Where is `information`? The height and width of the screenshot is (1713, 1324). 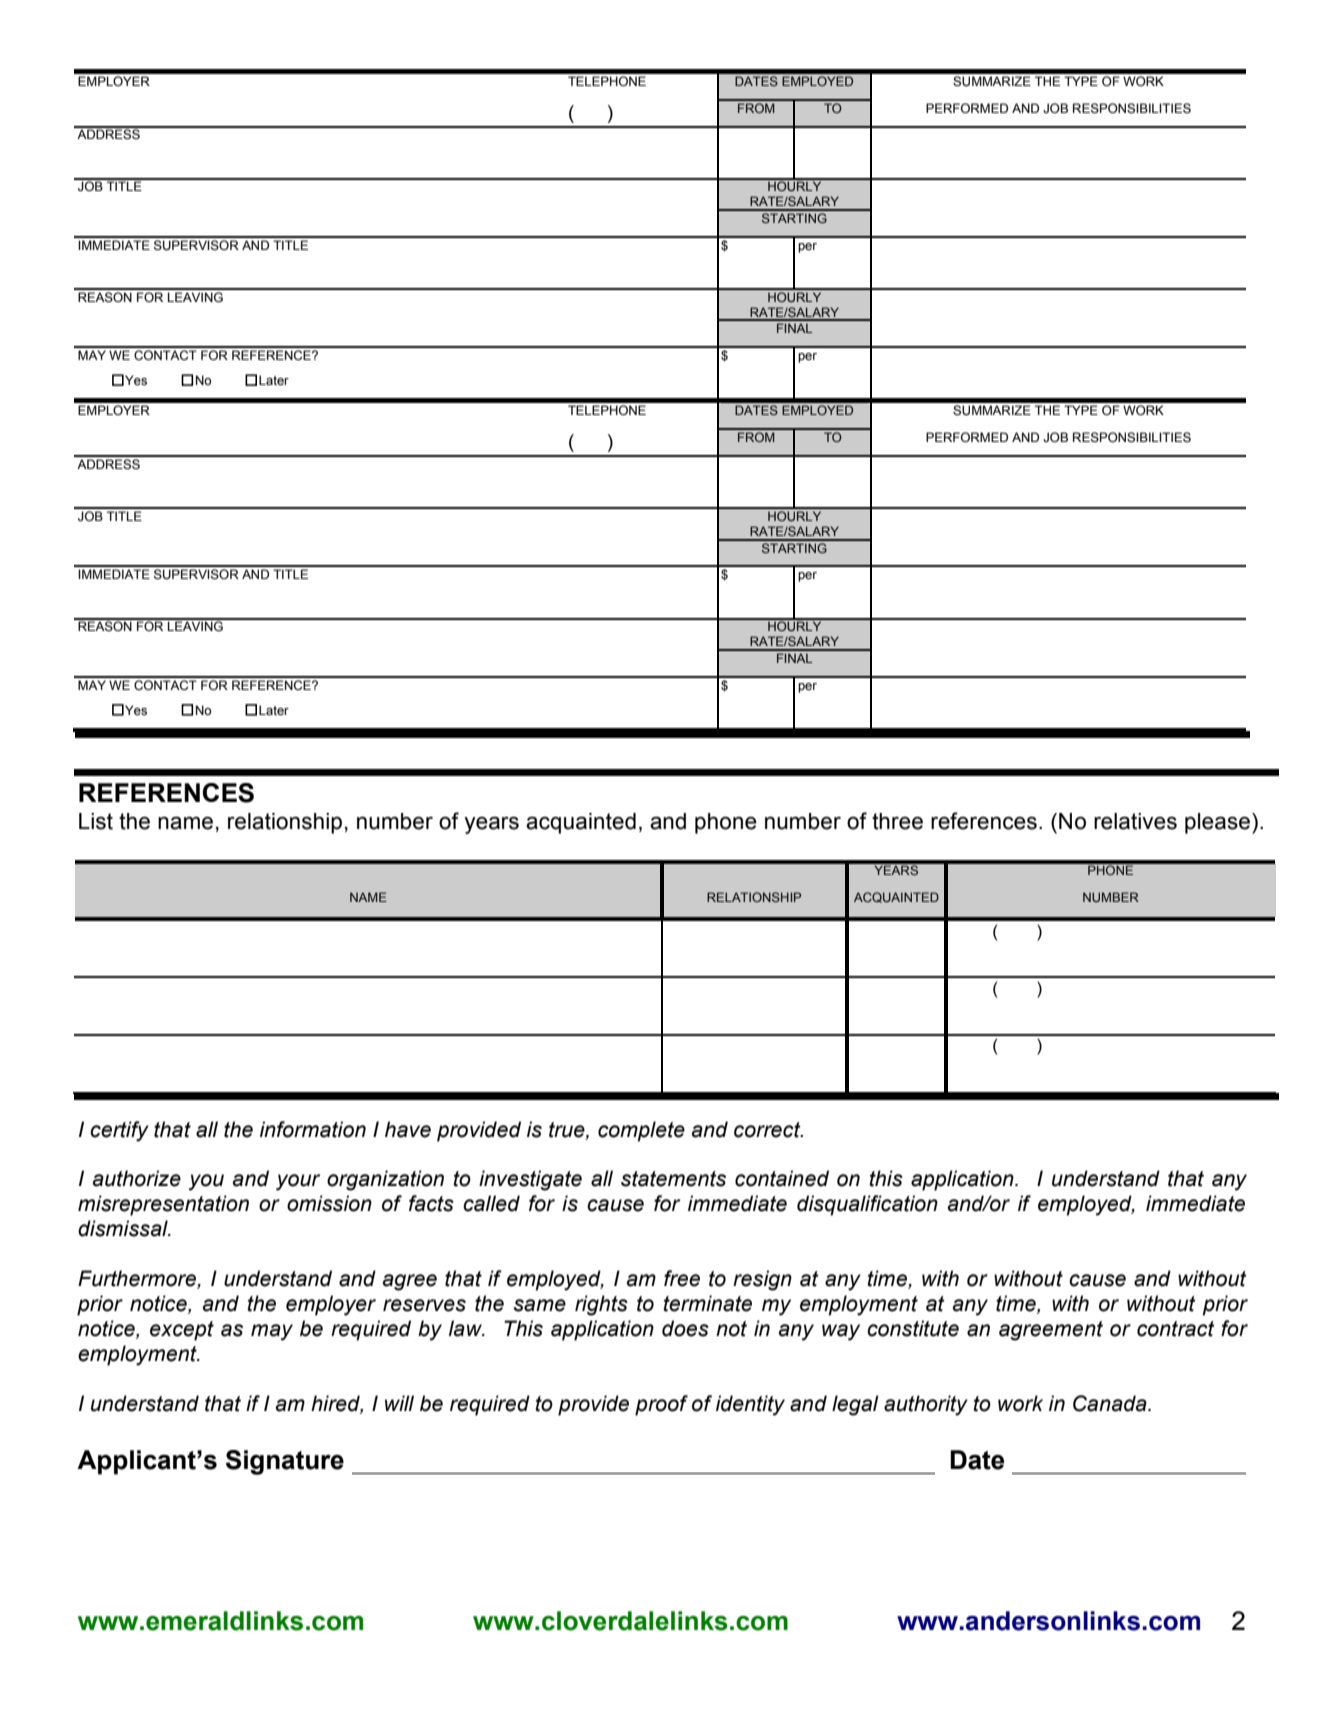
information is located at coordinates (313, 1129).
